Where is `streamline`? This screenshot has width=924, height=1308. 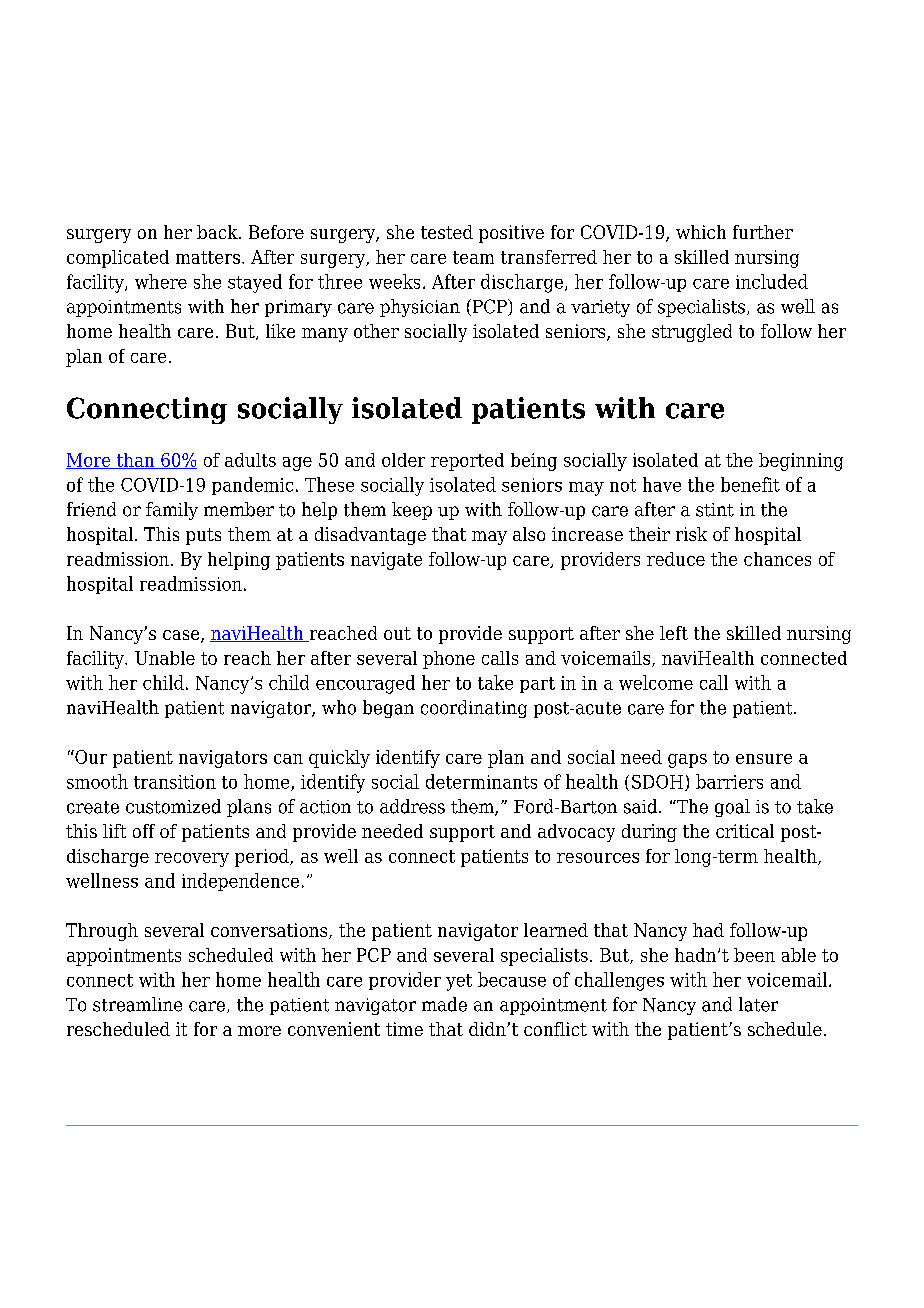
streamline is located at coordinates (137, 1004).
